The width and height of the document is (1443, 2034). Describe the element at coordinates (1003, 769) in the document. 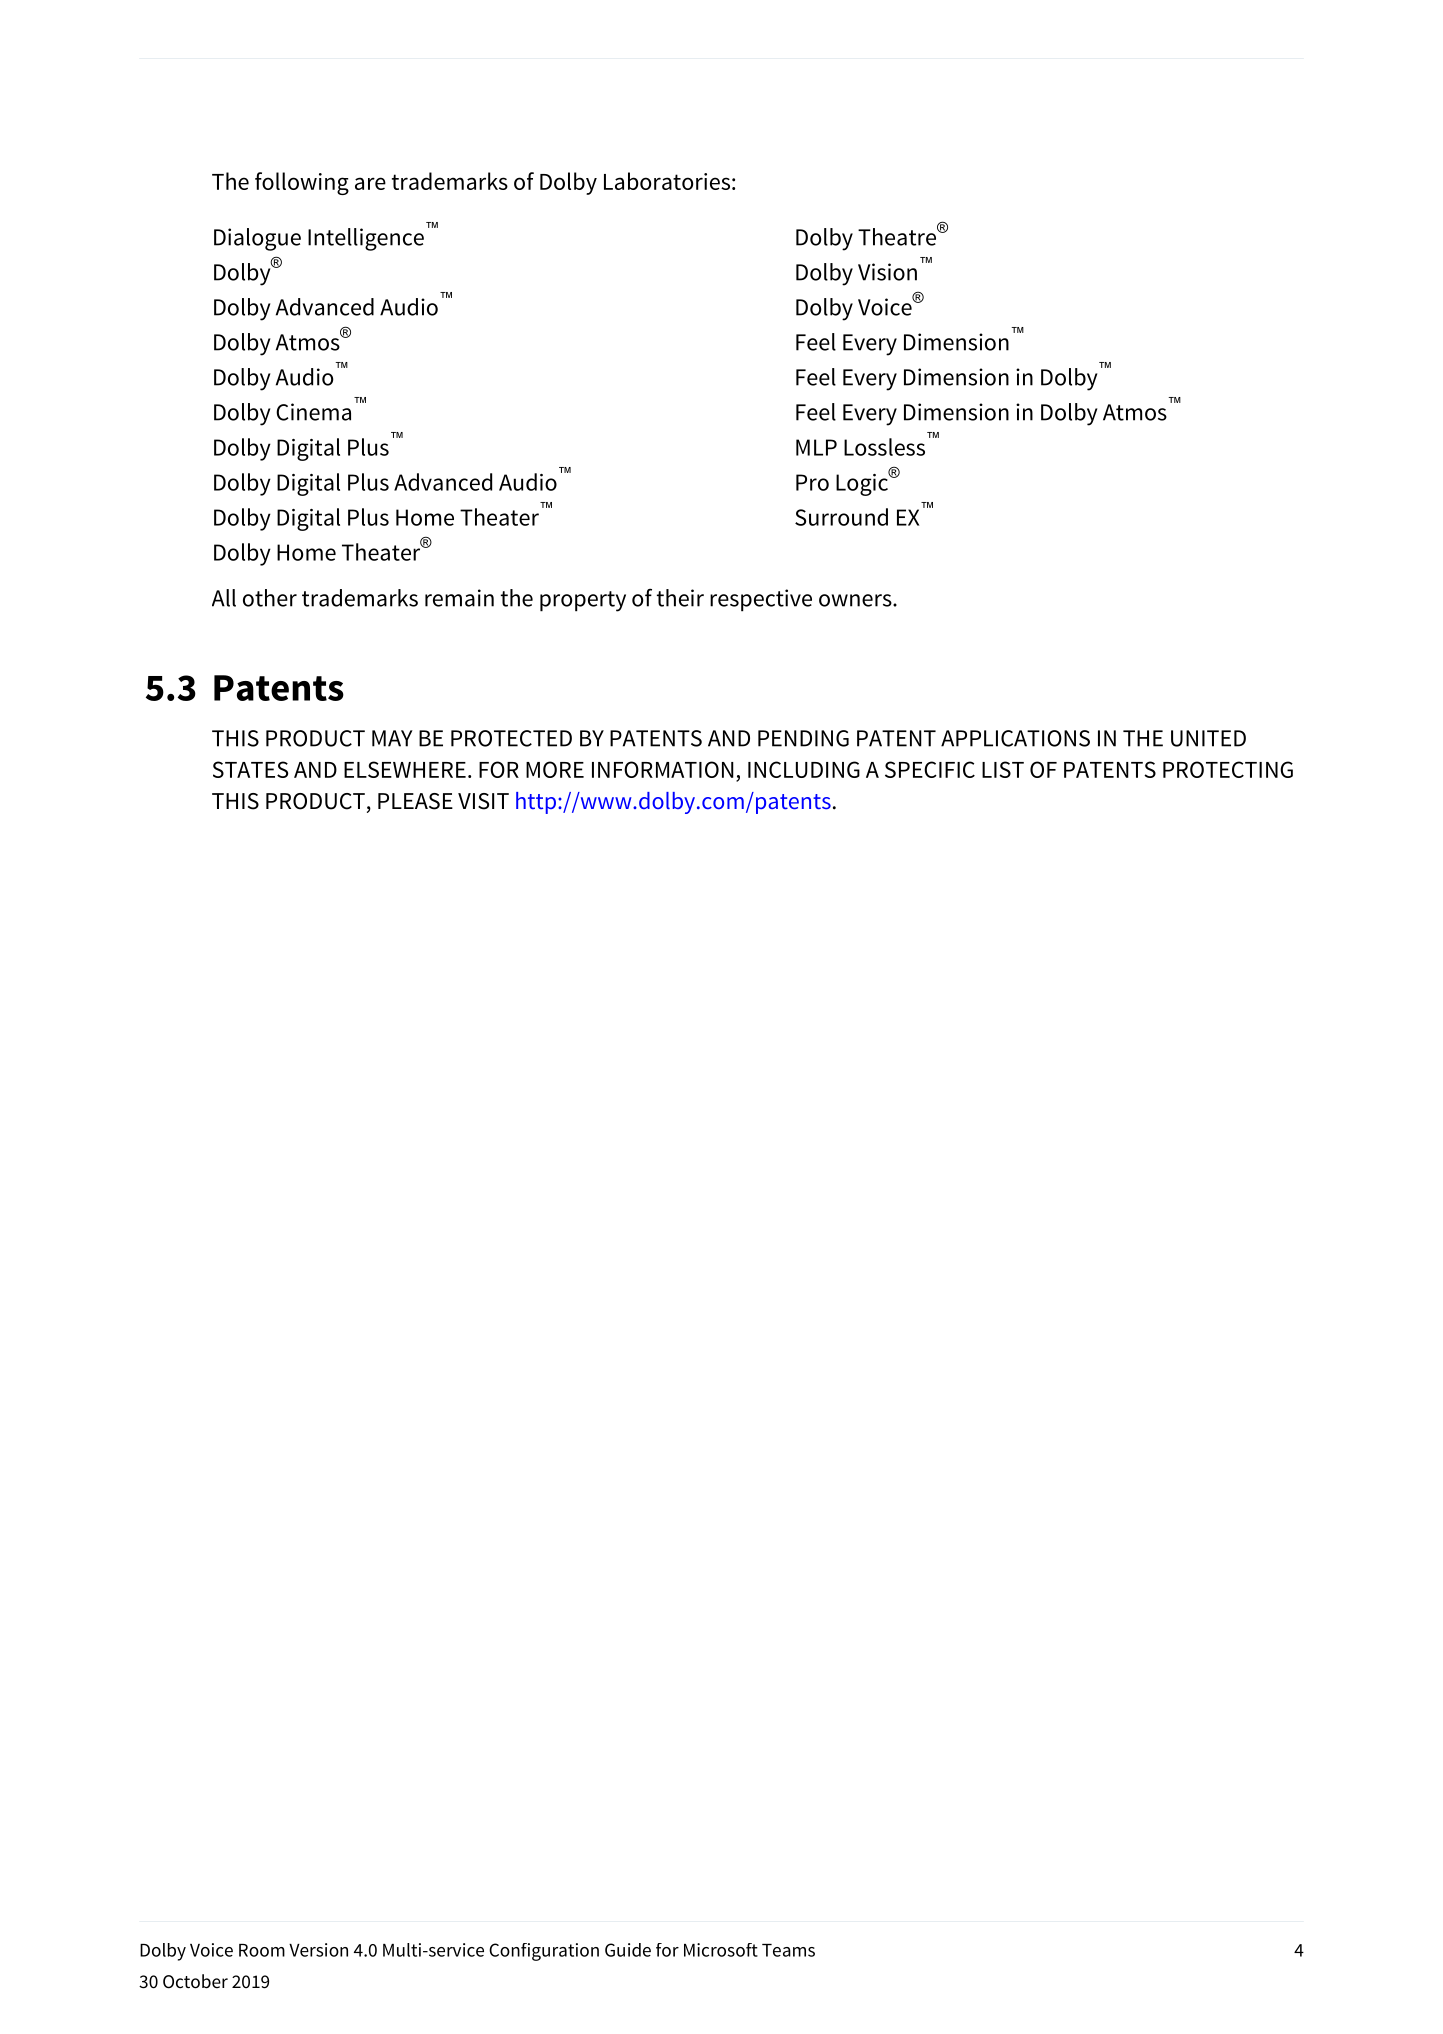

I see `LIST` at that location.
